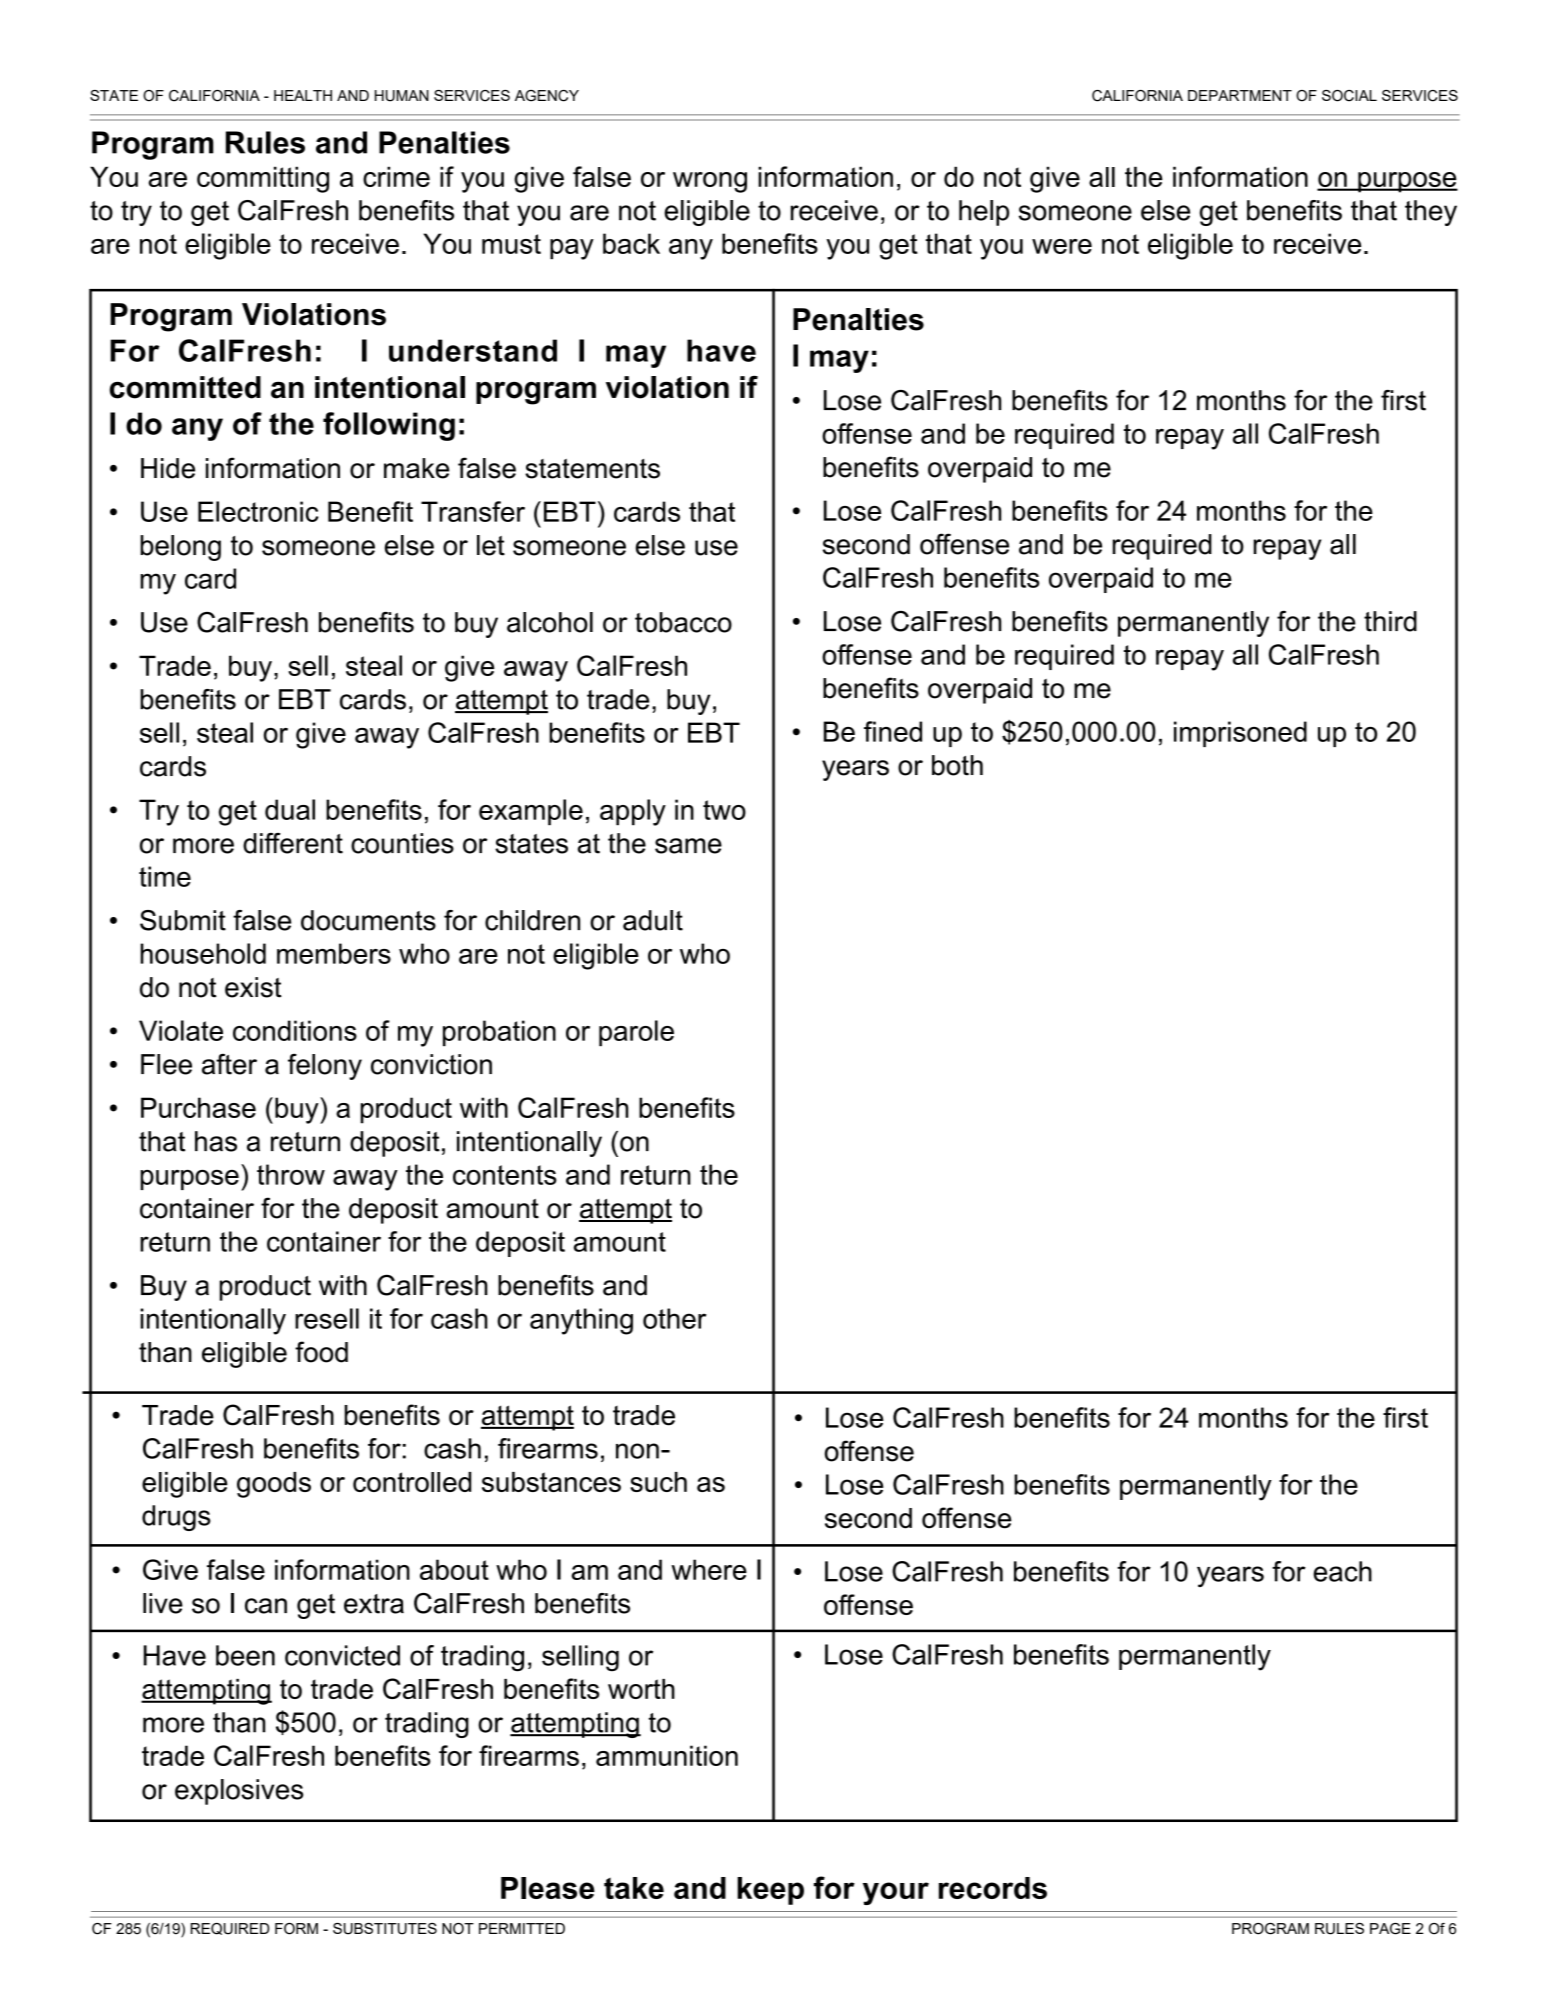 This image has height=2007, width=1551. What do you see at coordinates (385, 1929) in the image?
I see `SUBSTITUTES` at bounding box center [385, 1929].
